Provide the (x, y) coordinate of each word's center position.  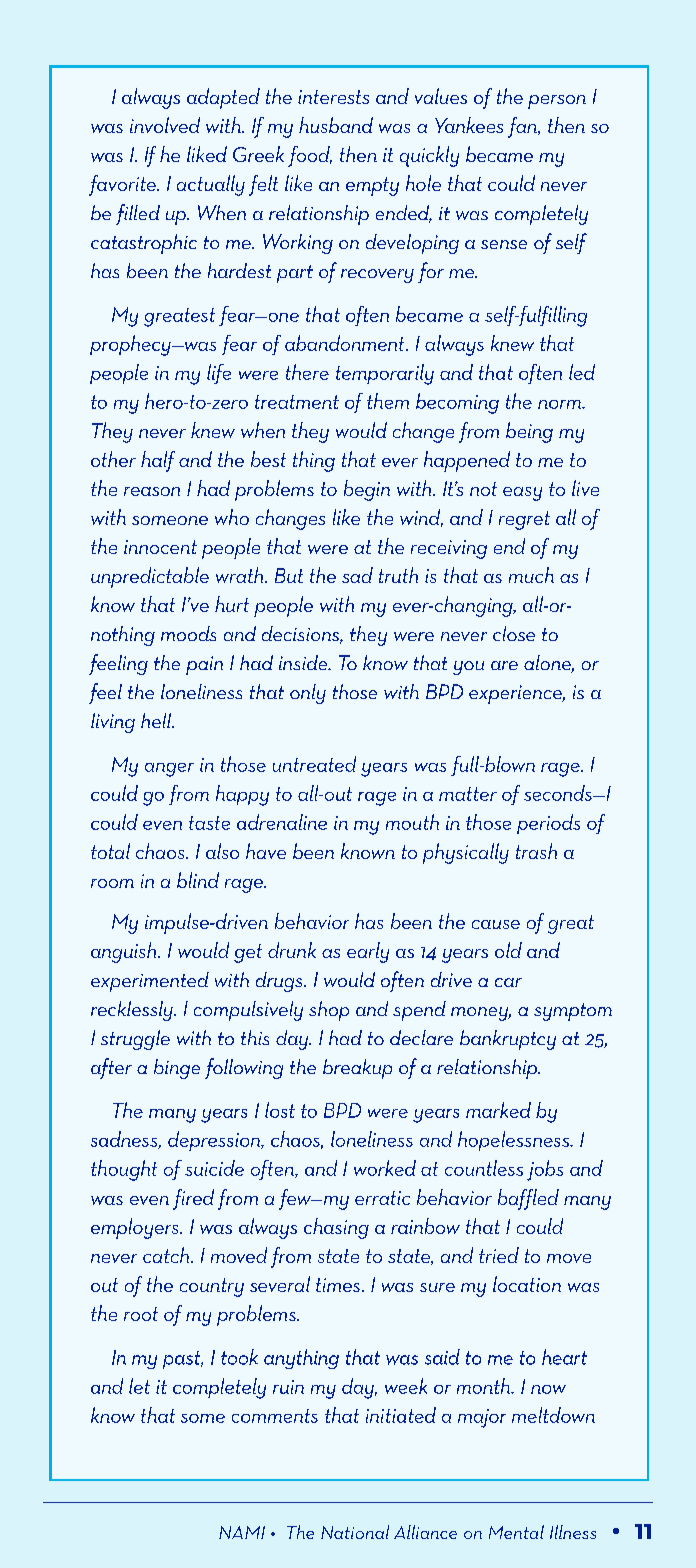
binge (177, 1069)
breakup (357, 1069)
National (355, 1532)
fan (523, 127)
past (183, 1360)
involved (165, 125)
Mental (516, 1532)
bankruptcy (508, 1040)
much (531, 575)
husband (336, 125)
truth (398, 575)
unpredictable (150, 577)
